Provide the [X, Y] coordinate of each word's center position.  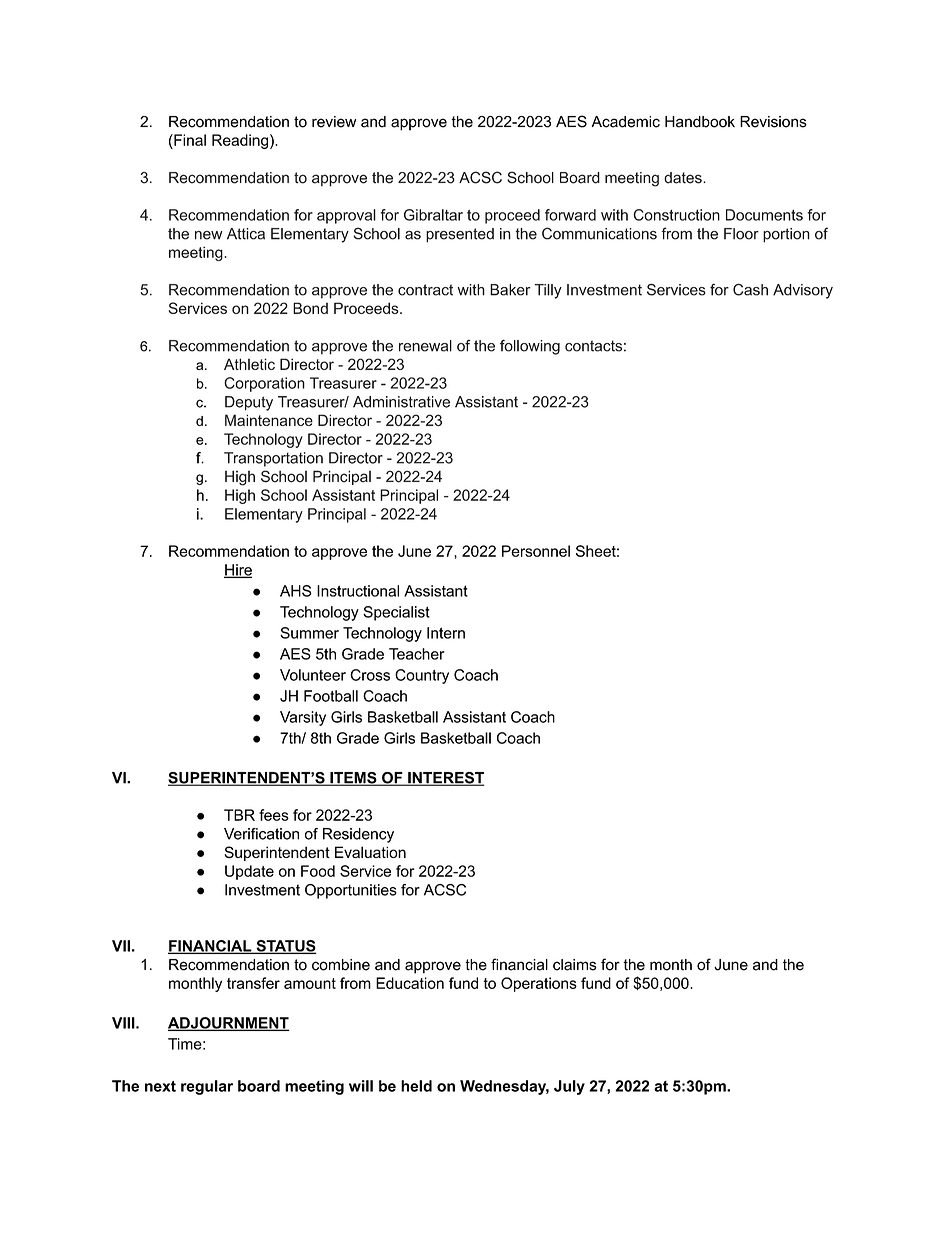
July [569, 1087]
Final [189, 140]
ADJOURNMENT [229, 1024]
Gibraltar [433, 215]
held [416, 1086]
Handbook [700, 122]
